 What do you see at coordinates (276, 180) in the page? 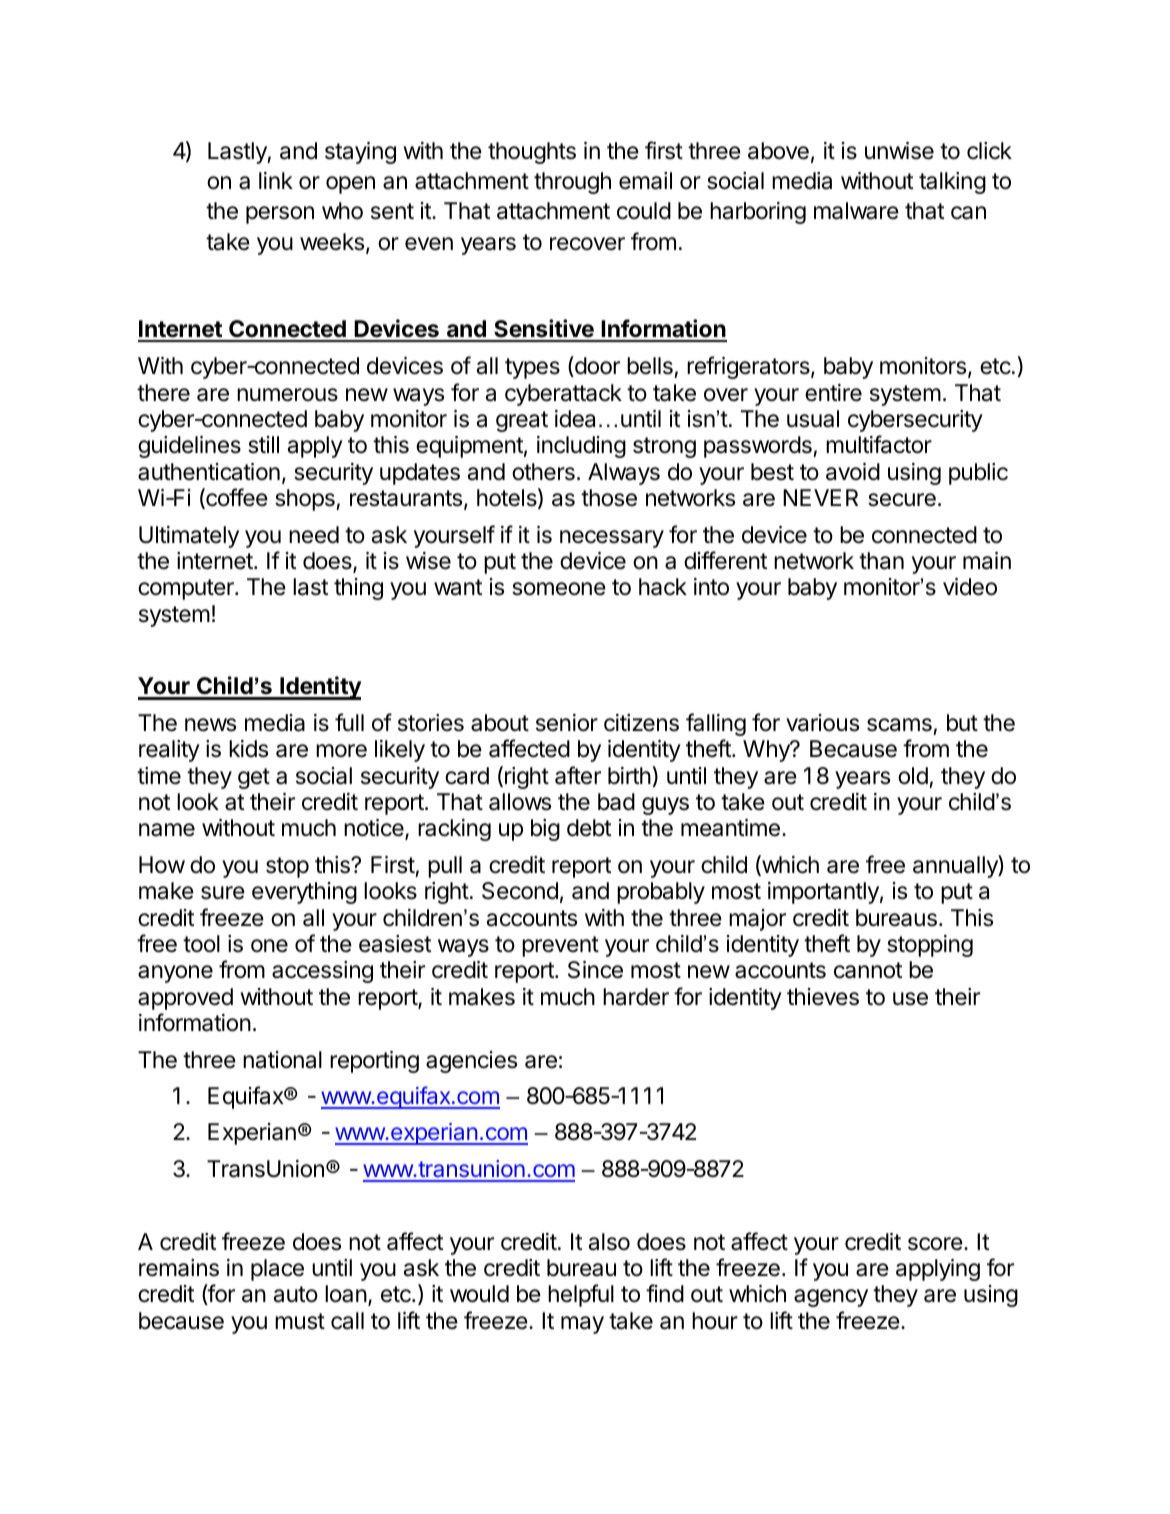
I see `link` at bounding box center [276, 180].
